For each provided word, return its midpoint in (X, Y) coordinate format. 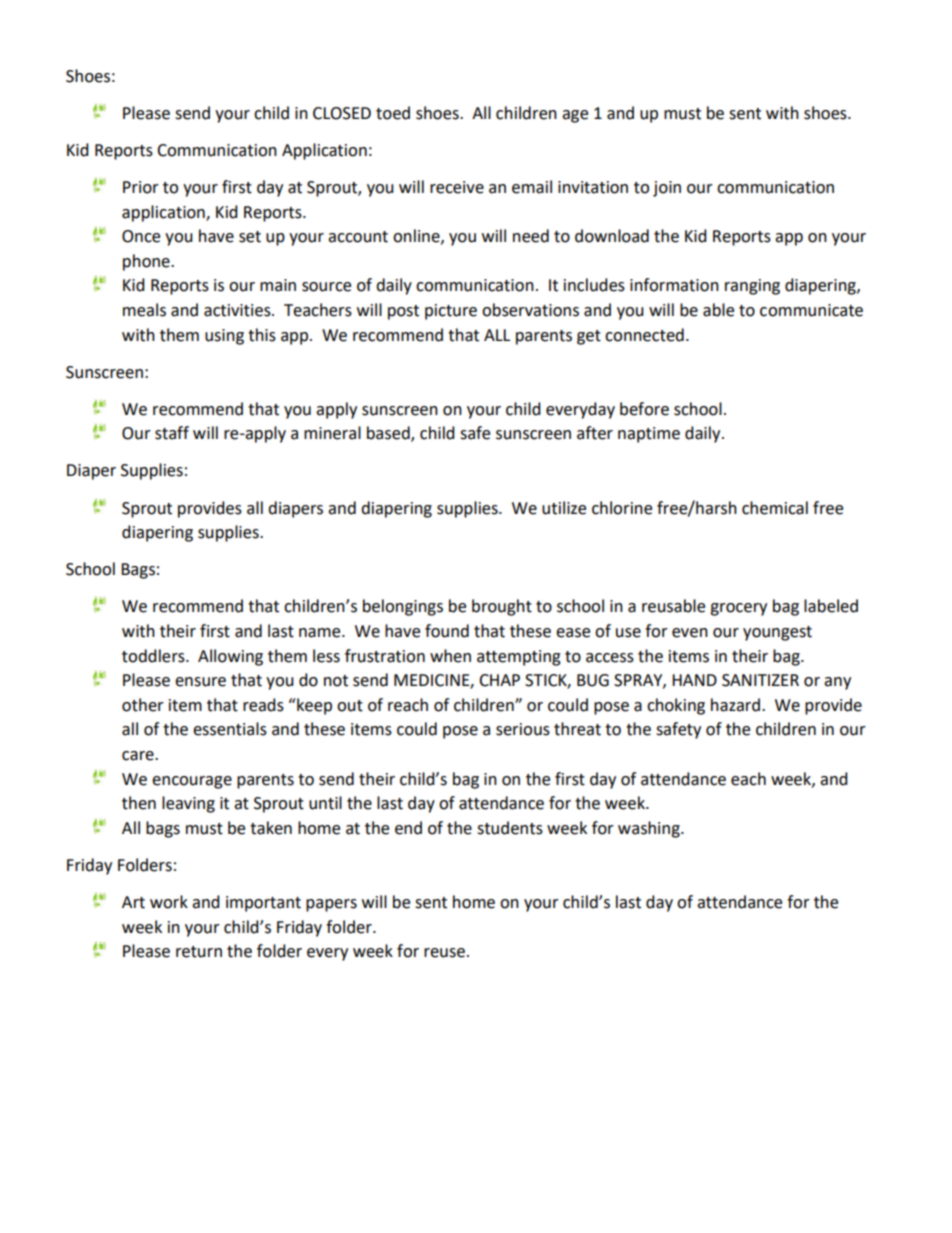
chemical (775, 508)
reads (263, 705)
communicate (811, 310)
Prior (141, 187)
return (199, 952)
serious (523, 729)
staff (172, 433)
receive (457, 187)
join (667, 189)
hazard (735, 705)
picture (451, 312)
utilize (564, 508)
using (224, 337)
